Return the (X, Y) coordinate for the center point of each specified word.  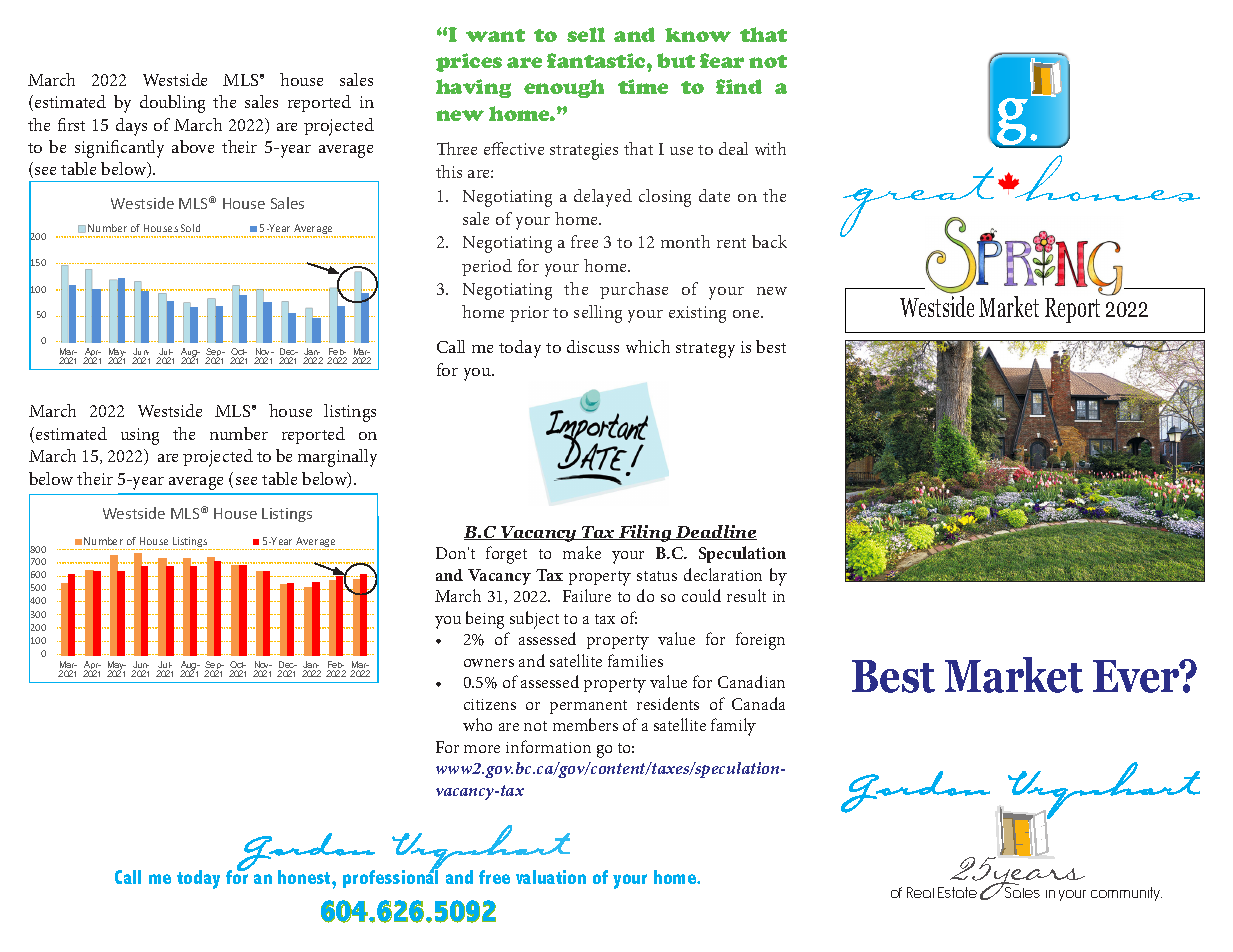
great (918, 203)
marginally (337, 458)
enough (564, 88)
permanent (588, 707)
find (739, 86)
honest (305, 877)
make (582, 552)
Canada (758, 703)
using (140, 436)
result (746, 595)
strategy (705, 350)
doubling (172, 104)
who (477, 724)
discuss (593, 346)
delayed (603, 198)
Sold (190, 228)
